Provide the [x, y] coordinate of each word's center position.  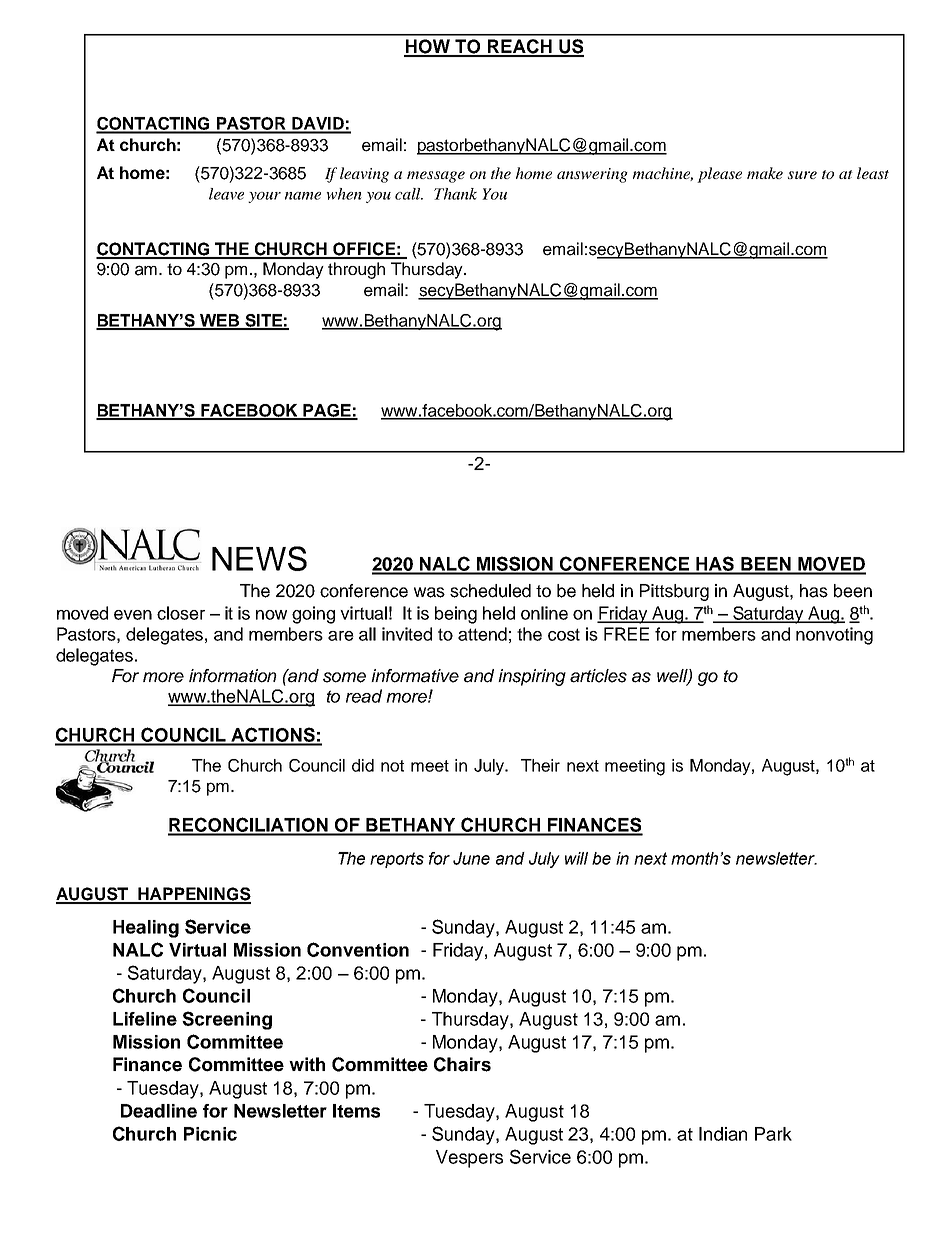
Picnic [210, 1134]
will [576, 858]
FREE [626, 634]
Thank [455, 194]
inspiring [532, 677]
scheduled [490, 591]
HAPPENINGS [194, 895]
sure [802, 175]
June [471, 858]
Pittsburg [674, 592]
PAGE [327, 411]
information [233, 676]
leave [226, 194]
